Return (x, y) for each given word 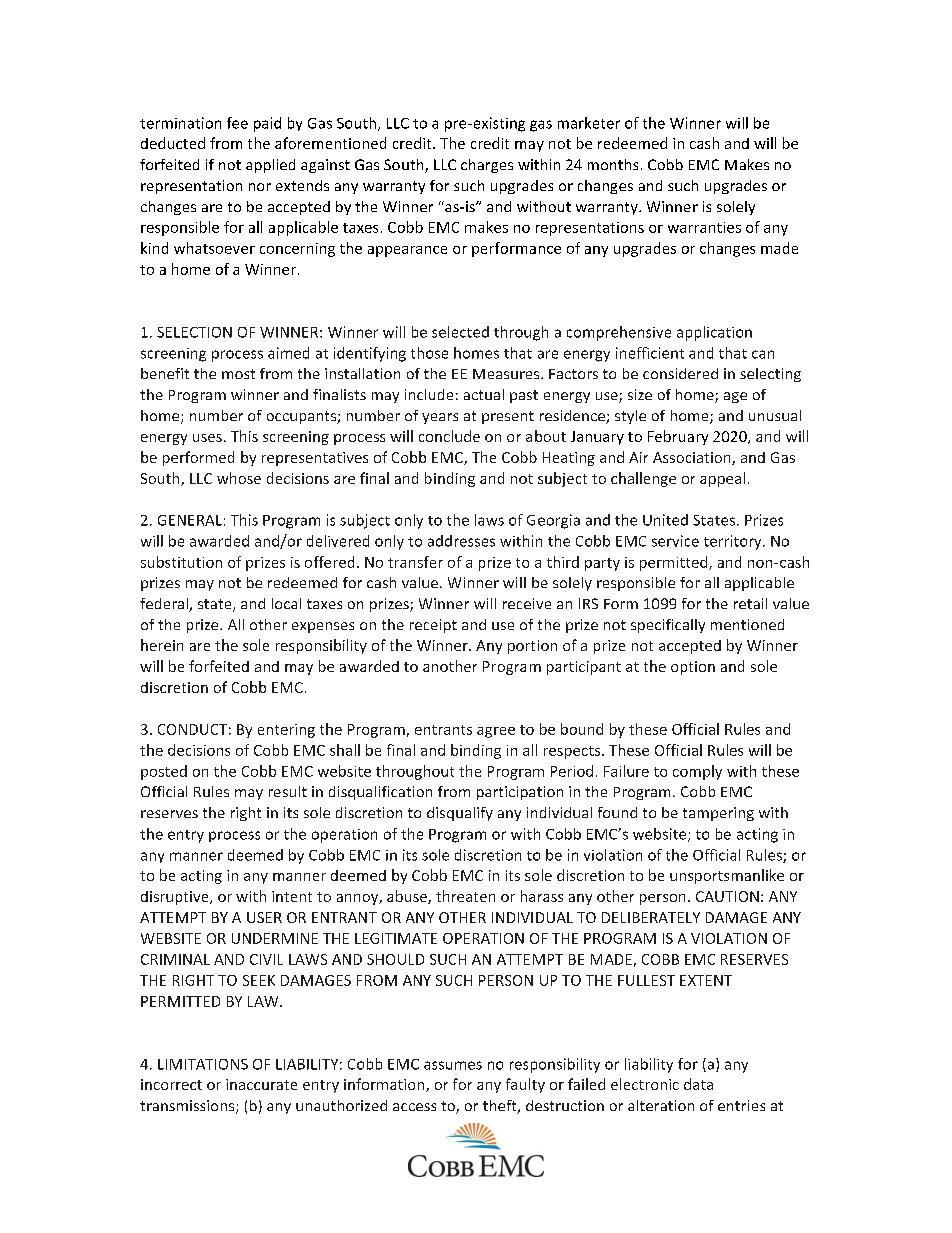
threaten (465, 896)
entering (286, 731)
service (675, 541)
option (693, 668)
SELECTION (194, 332)
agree (496, 732)
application (714, 333)
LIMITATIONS (203, 1064)
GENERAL (190, 520)
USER (264, 917)
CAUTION (727, 896)
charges (487, 166)
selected (460, 332)
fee (237, 123)
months (613, 164)
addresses (461, 541)
